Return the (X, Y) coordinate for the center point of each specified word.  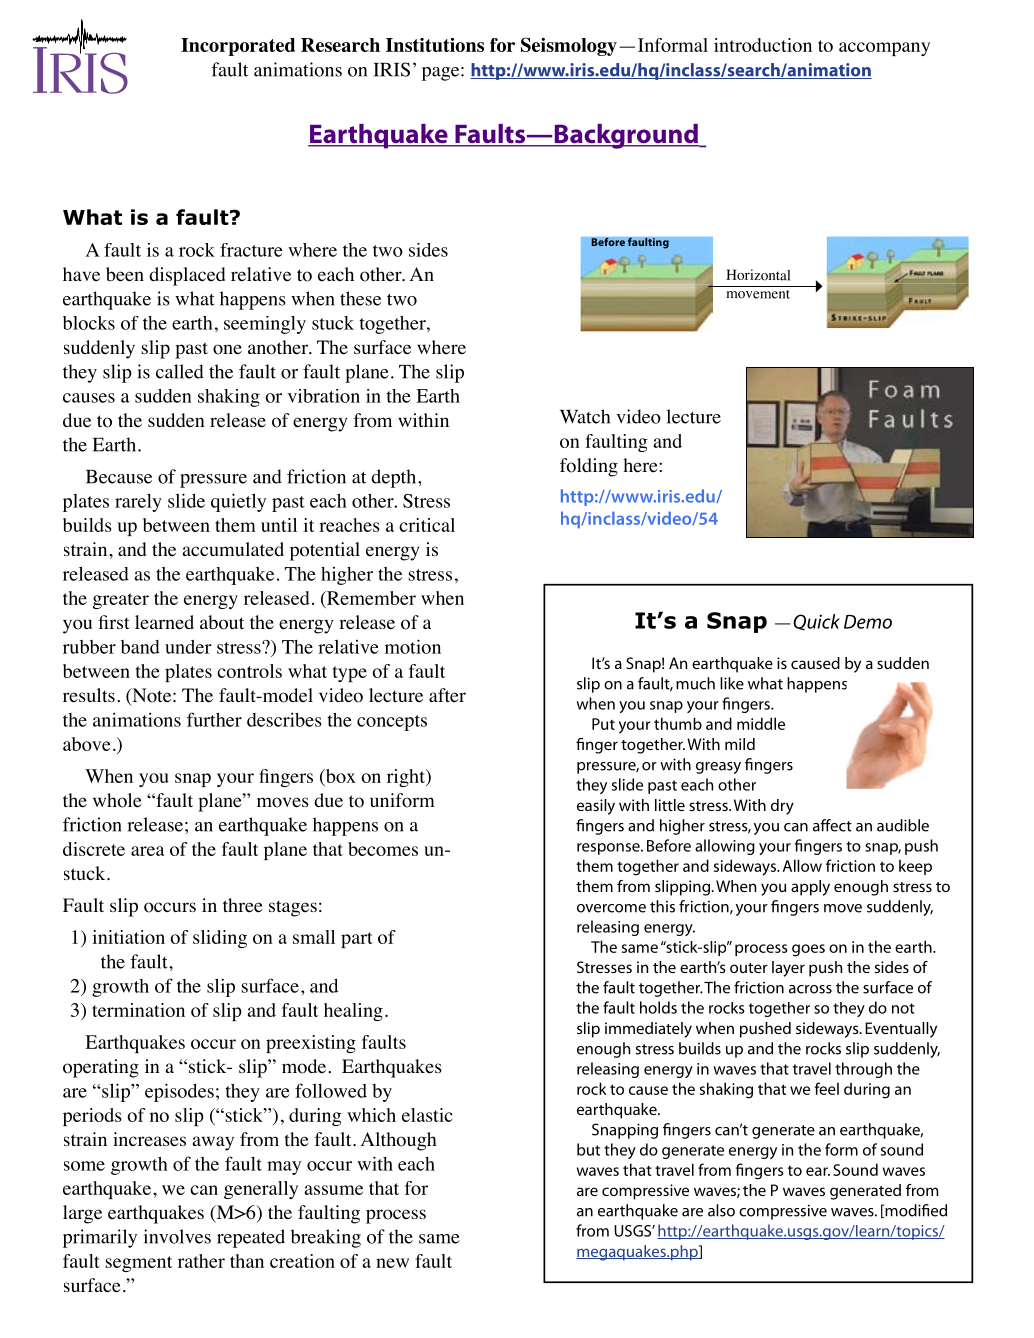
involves (177, 1236)
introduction (763, 45)
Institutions (435, 45)
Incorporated (238, 47)
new (392, 1263)
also (721, 1210)
